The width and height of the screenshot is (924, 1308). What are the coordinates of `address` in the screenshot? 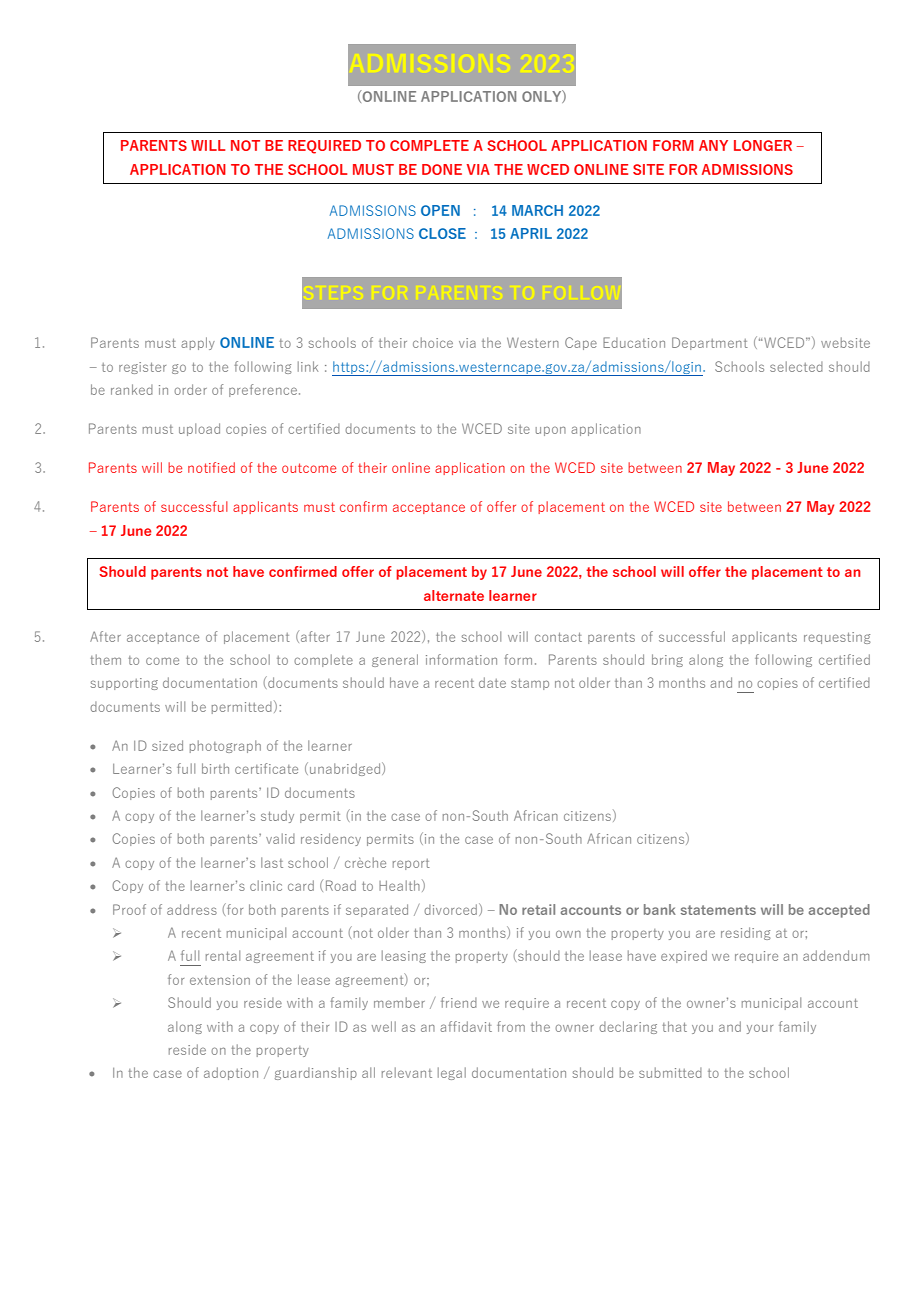 It's located at (192, 909).
